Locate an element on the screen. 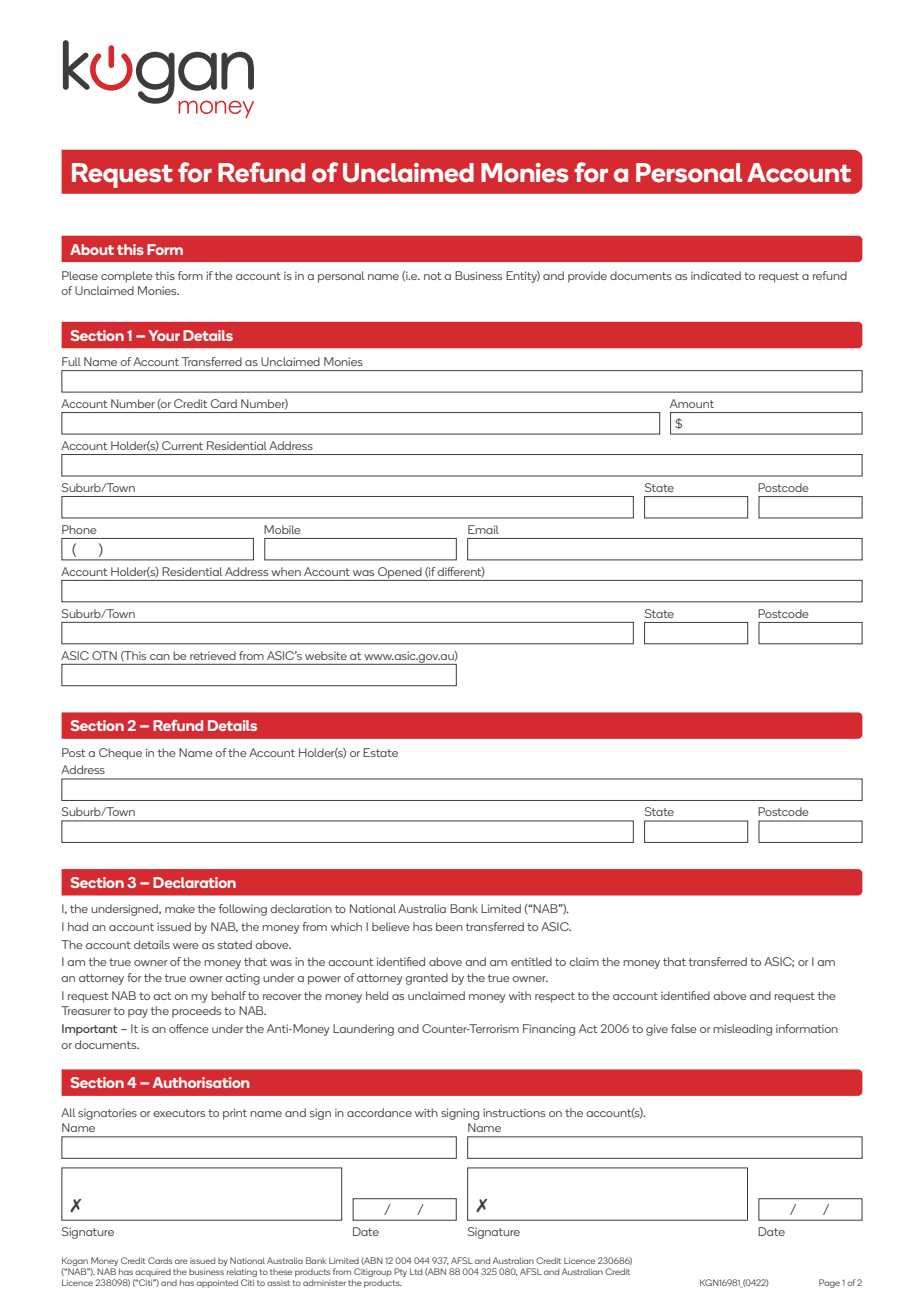 The height and width of the screenshot is (1308, 924). website is located at coordinates (326, 655).
